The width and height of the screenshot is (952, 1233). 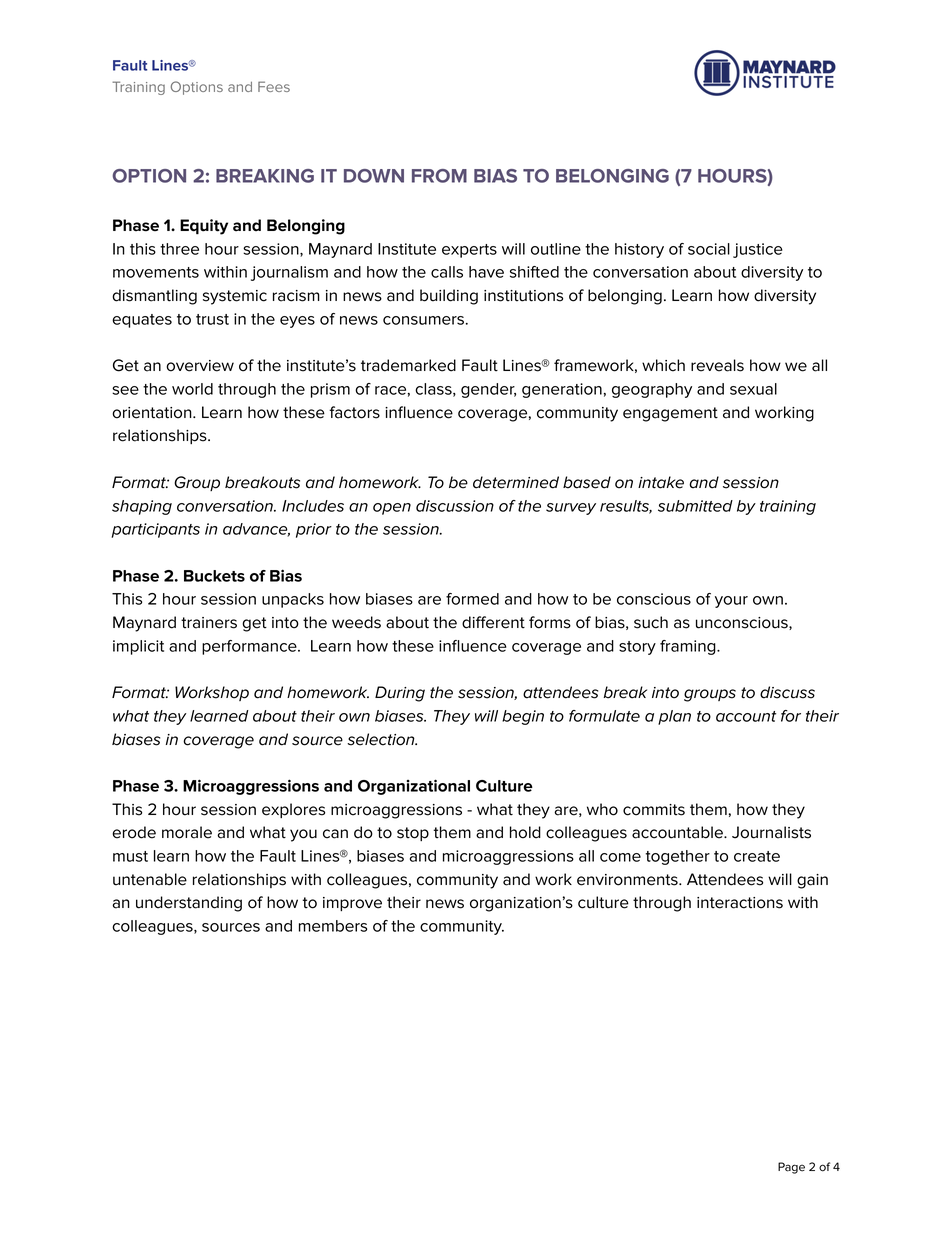 I want to click on trainers, so click(x=209, y=623).
